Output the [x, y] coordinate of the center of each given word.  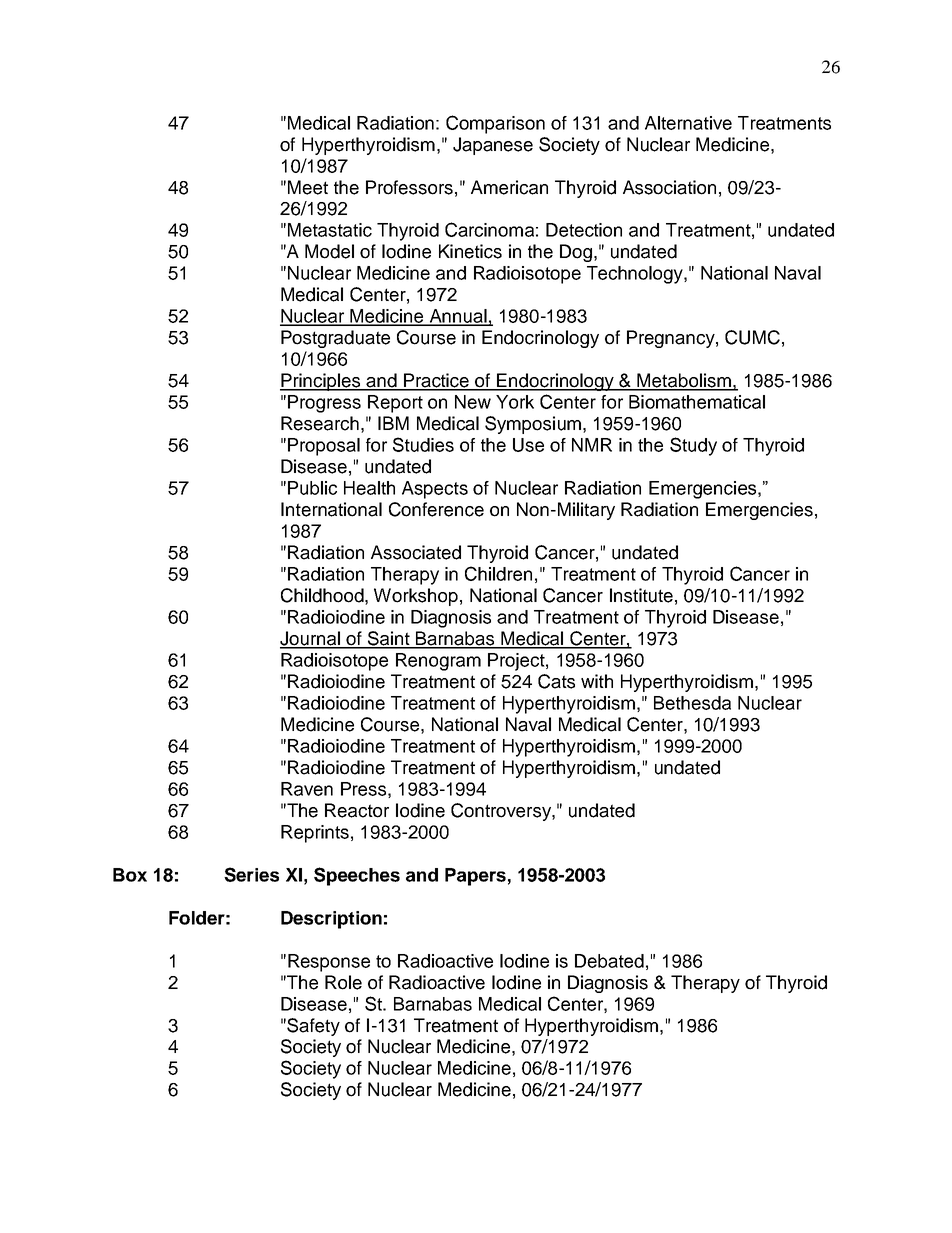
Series [251, 874]
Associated [416, 552]
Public [312, 488]
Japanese [493, 146]
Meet [308, 187]
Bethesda [692, 703]
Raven [307, 789]
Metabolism [684, 381]
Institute [641, 595]
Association [669, 187]
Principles [321, 382]
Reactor [357, 810]
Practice [437, 381]
